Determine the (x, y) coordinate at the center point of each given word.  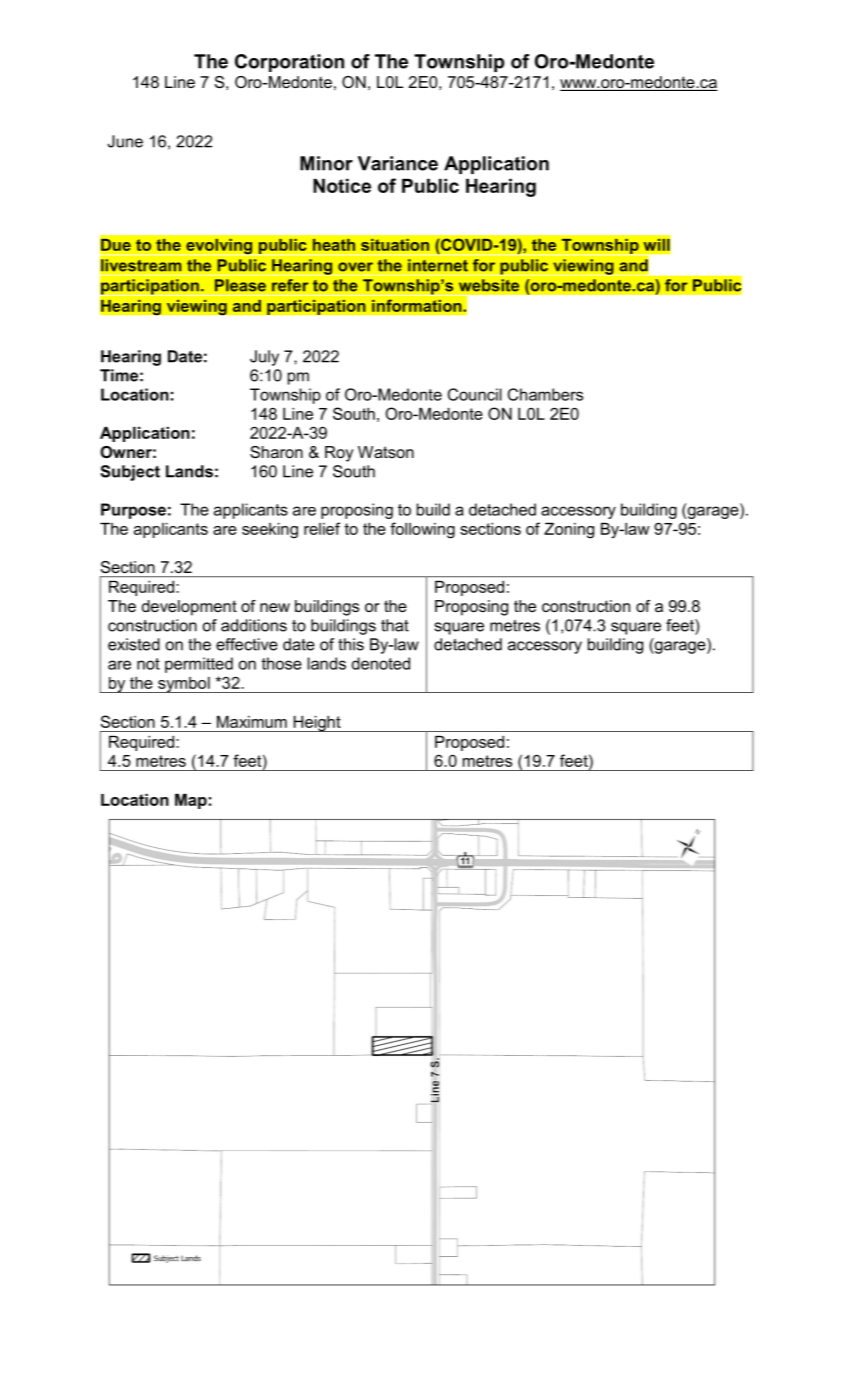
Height (317, 724)
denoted (381, 663)
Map (191, 801)
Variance (398, 163)
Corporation (289, 63)
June (125, 141)
